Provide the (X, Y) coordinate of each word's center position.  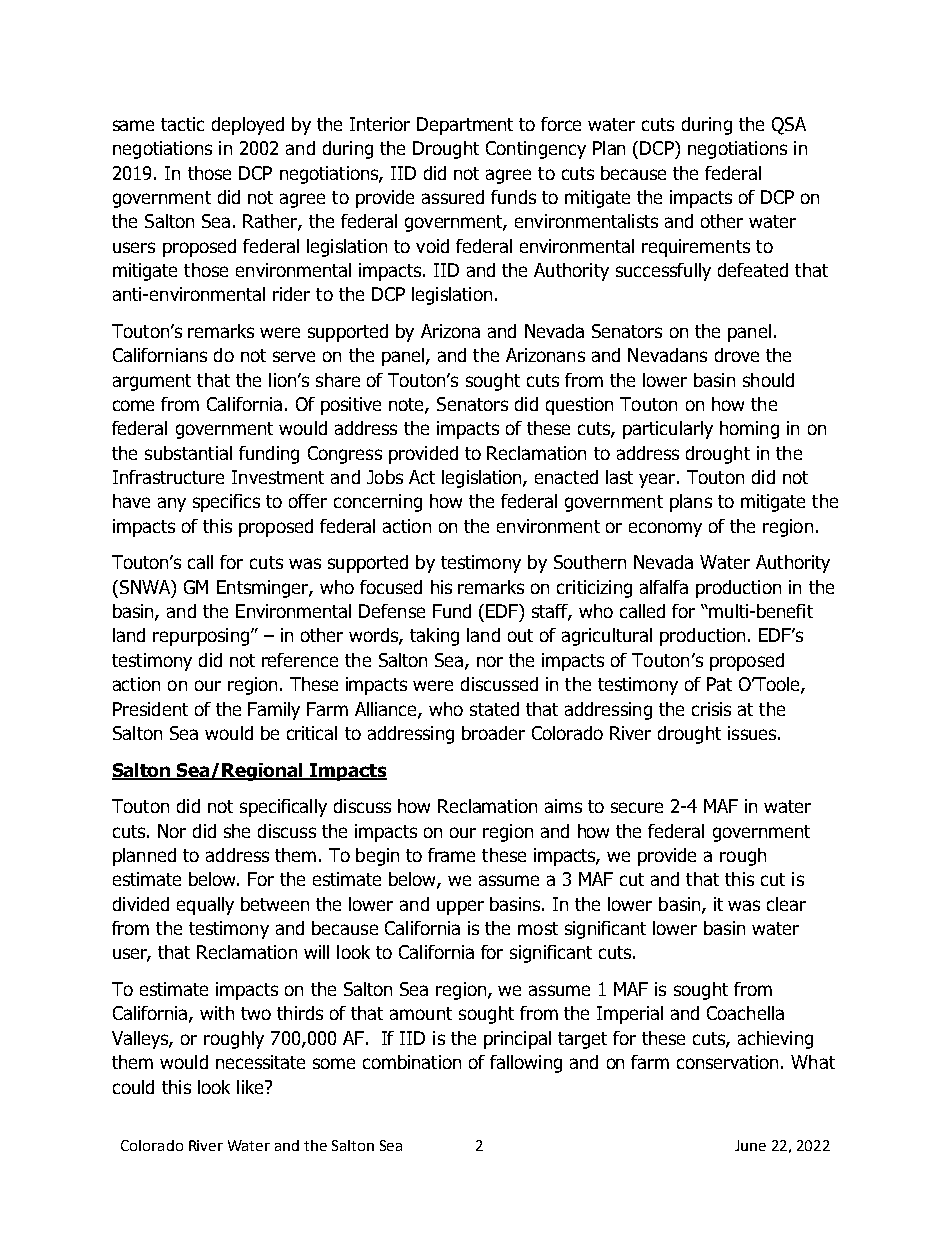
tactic (182, 124)
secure (637, 807)
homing (749, 430)
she (237, 831)
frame (451, 855)
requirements (696, 248)
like (251, 1087)
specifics (226, 503)
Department (465, 126)
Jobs (385, 477)
